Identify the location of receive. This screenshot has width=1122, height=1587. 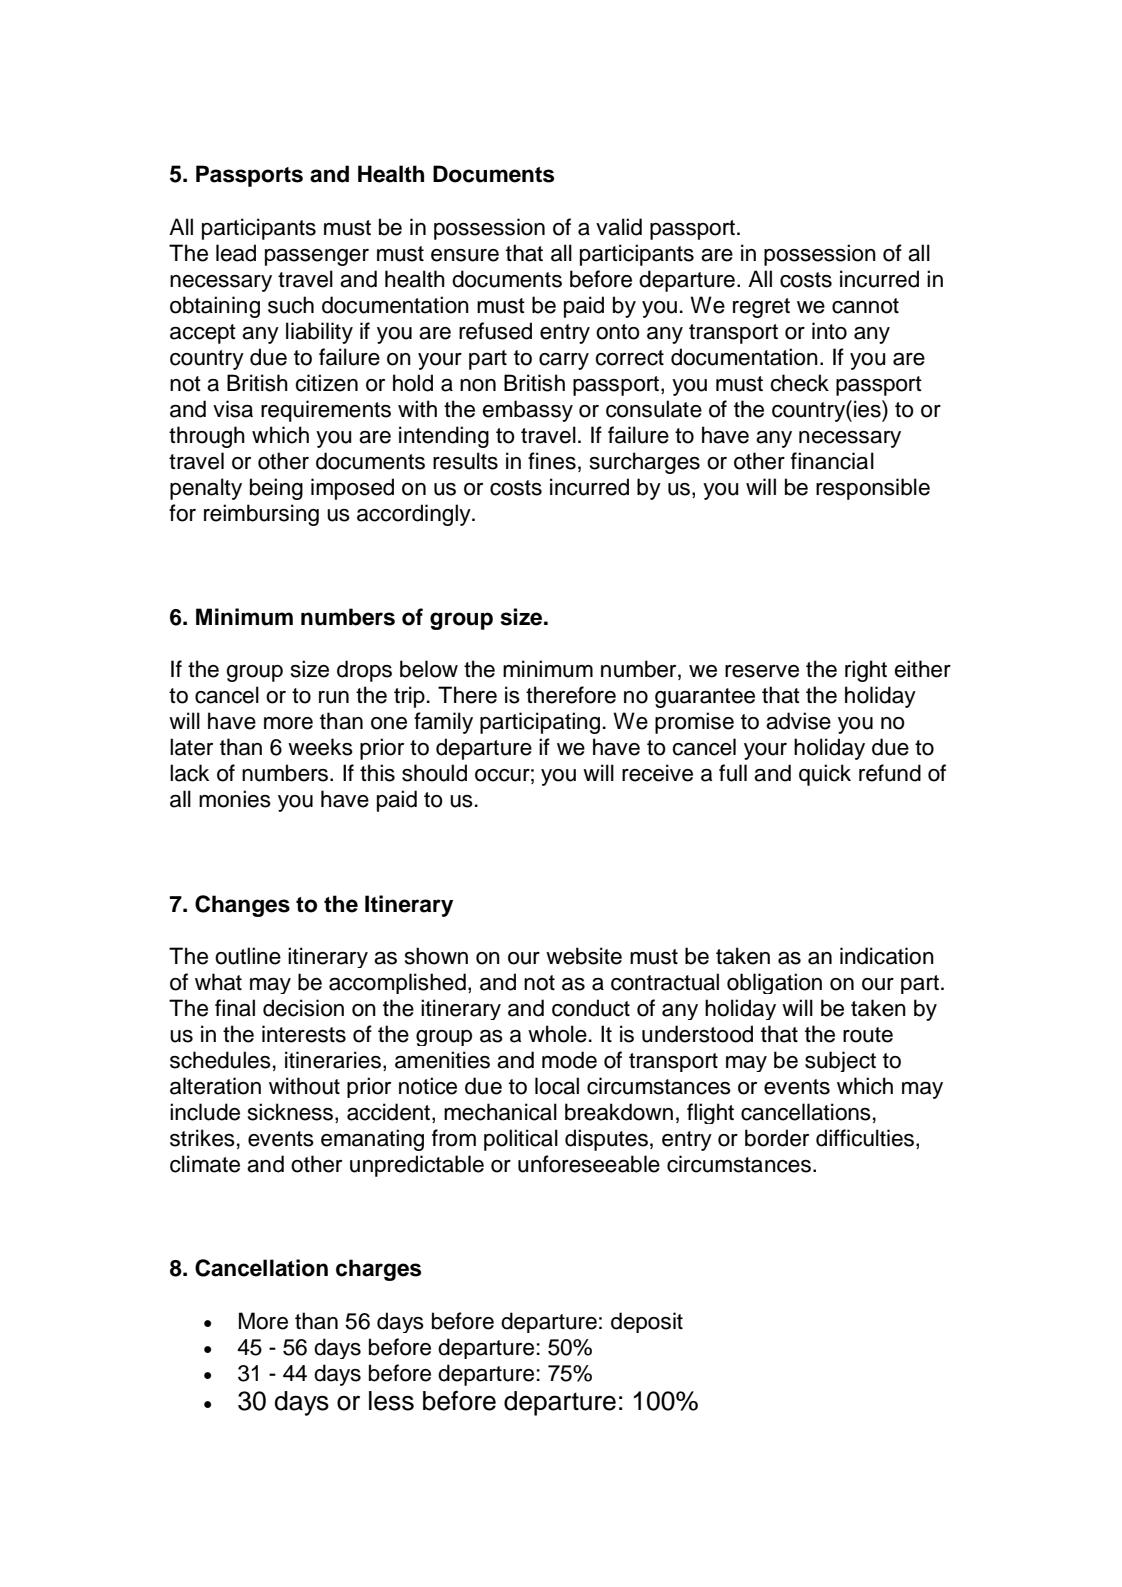
(657, 773).
